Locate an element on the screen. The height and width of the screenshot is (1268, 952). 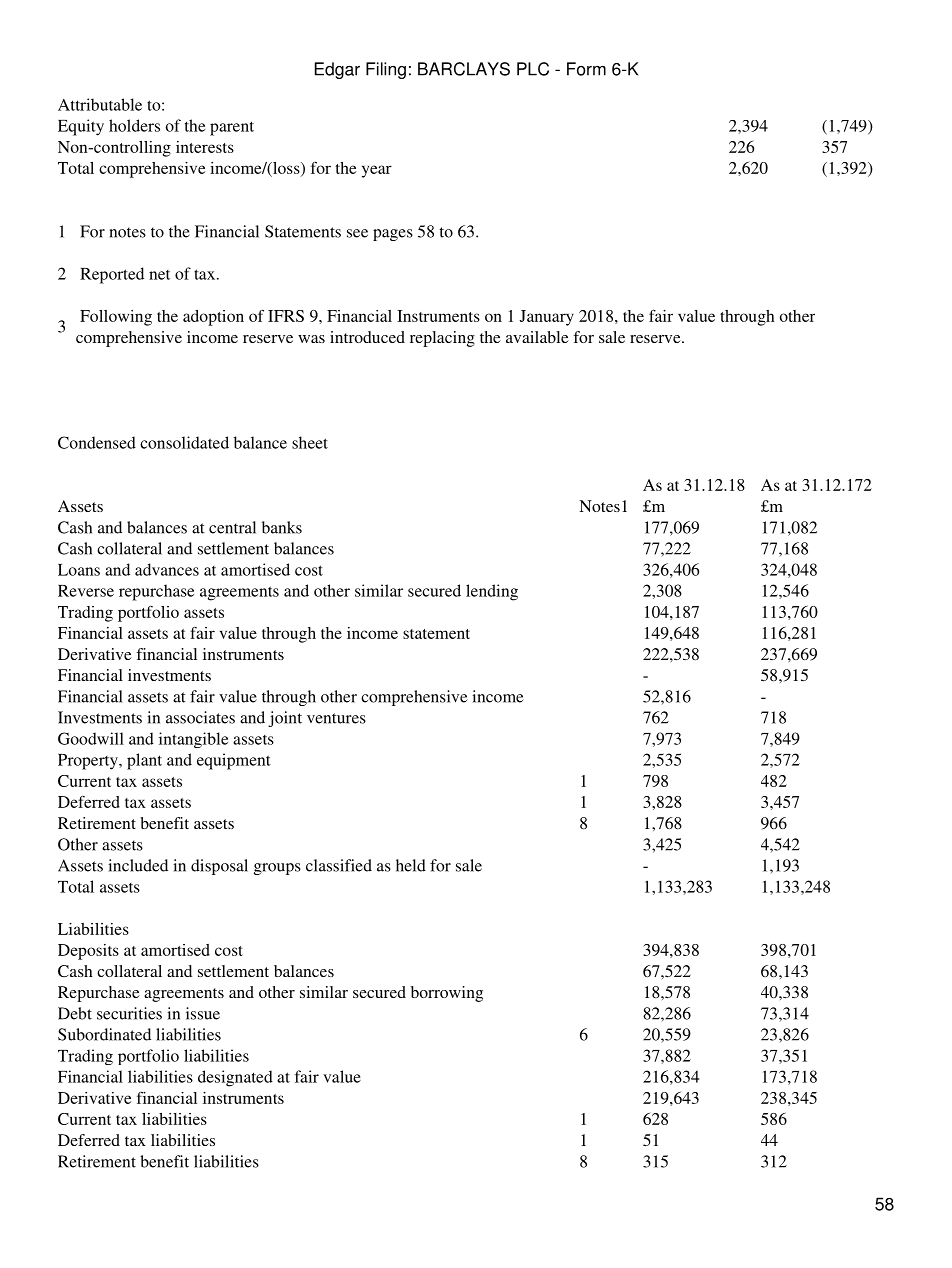
Edgar is located at coordinates (337, 70).
